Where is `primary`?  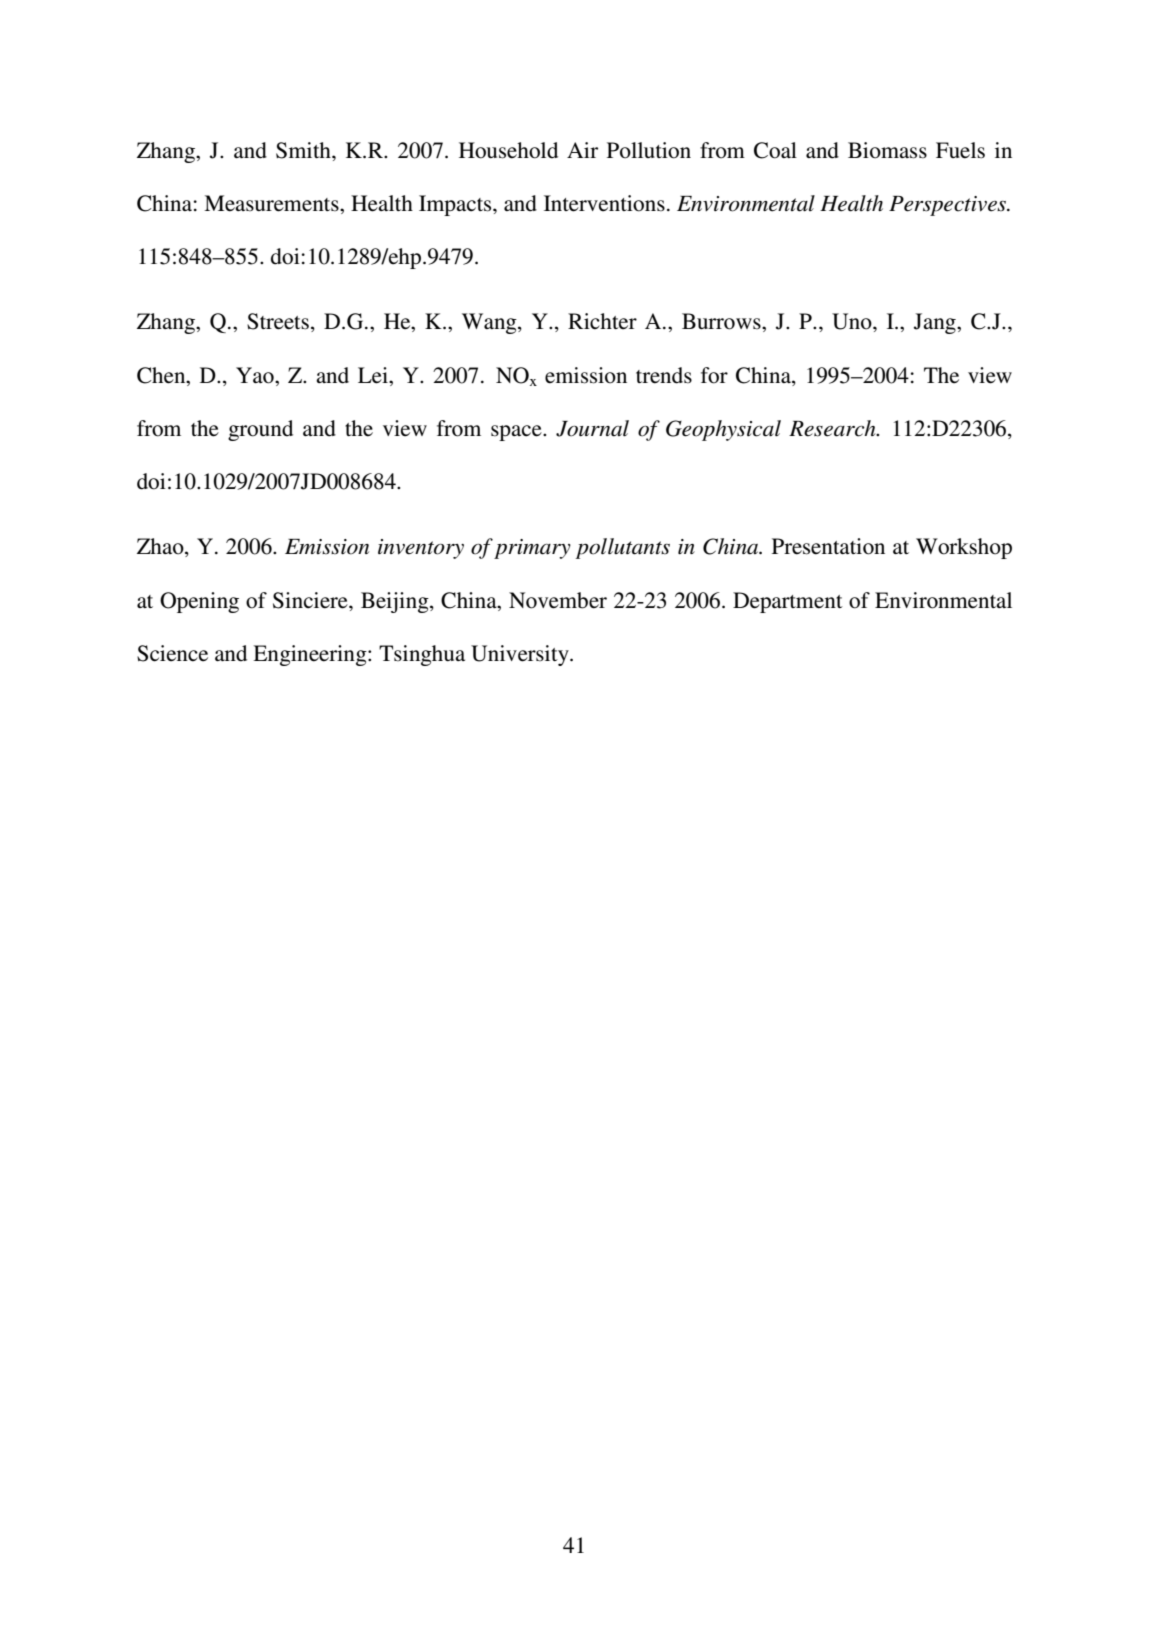
primary is located at coordinates (532, 549).
